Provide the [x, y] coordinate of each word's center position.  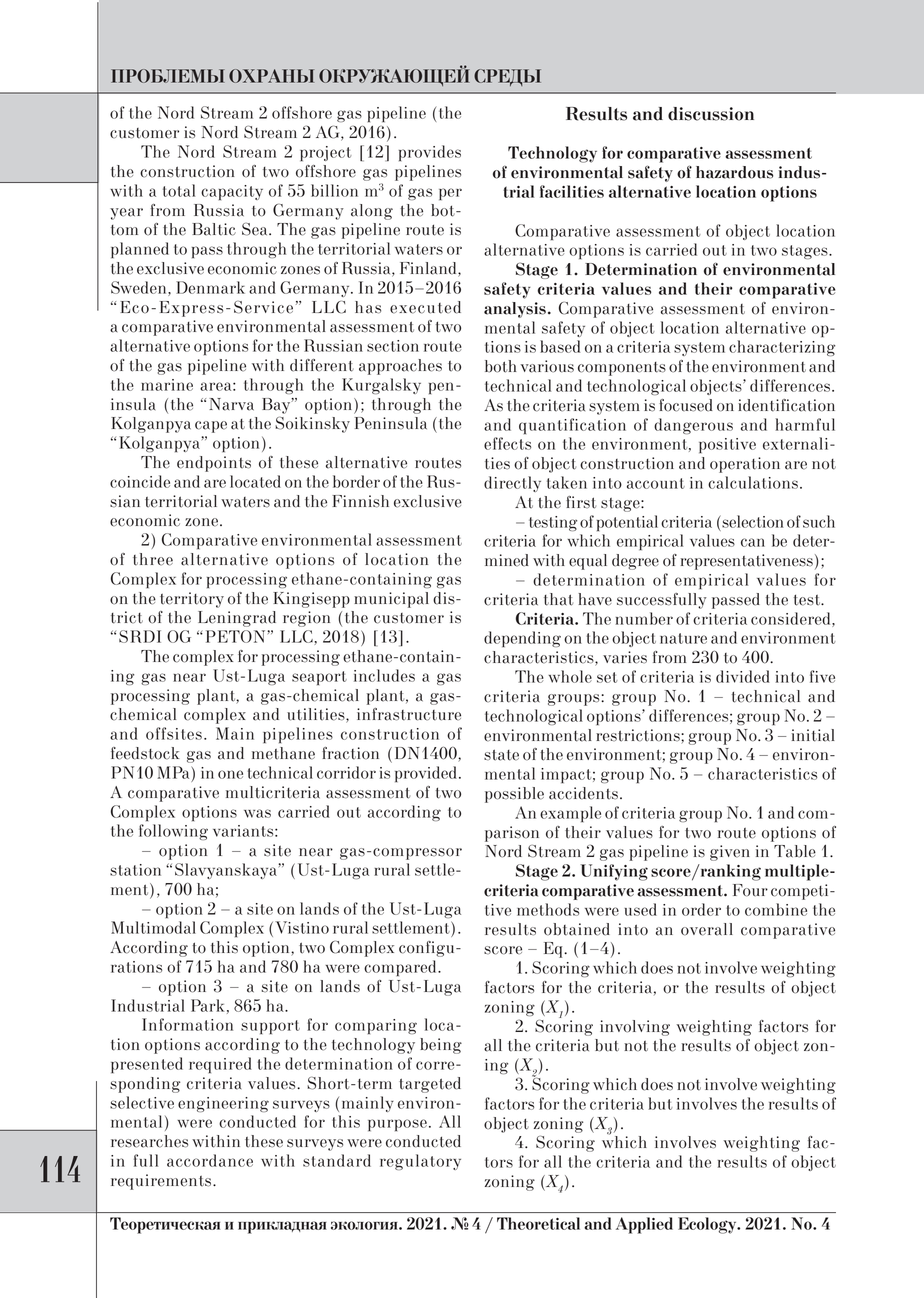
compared [401, 968]
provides [430, 153]
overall [707, 929]
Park [208, 1005]
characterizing [782, 348]
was [257, 813]
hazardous [734, 172]
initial [813, 735]
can [753, 542]
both [500, 366]
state [501, 755]
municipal [391, 600]
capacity [232, 192]
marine [167, 385]
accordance [210, 1160]
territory [192, 600]
